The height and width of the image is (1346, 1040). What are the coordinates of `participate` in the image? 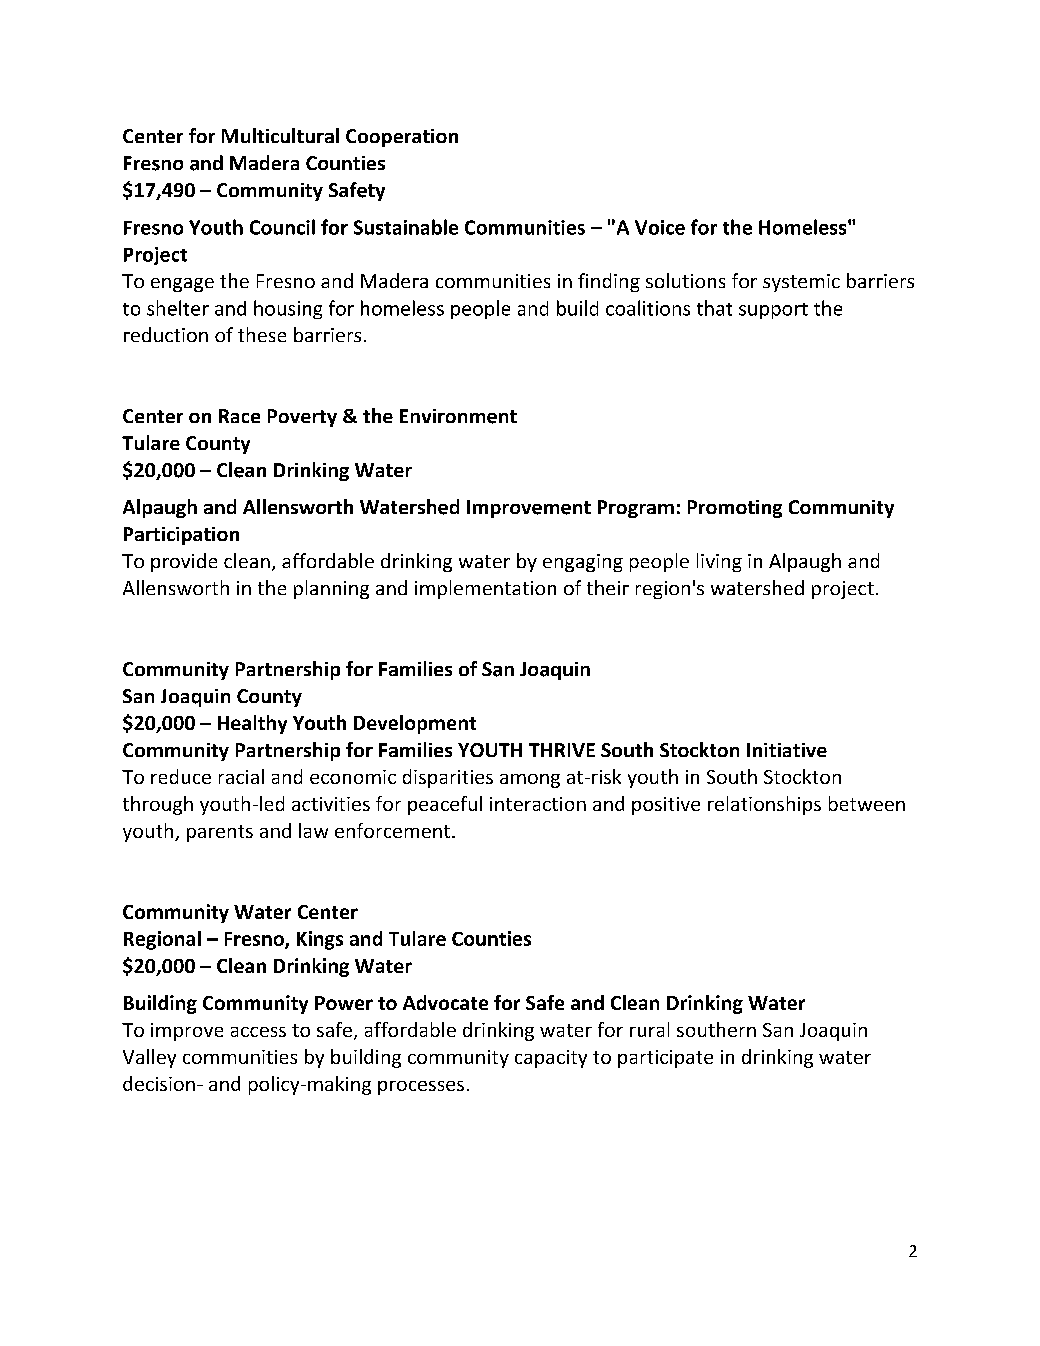 It's located at (665, 1059).
